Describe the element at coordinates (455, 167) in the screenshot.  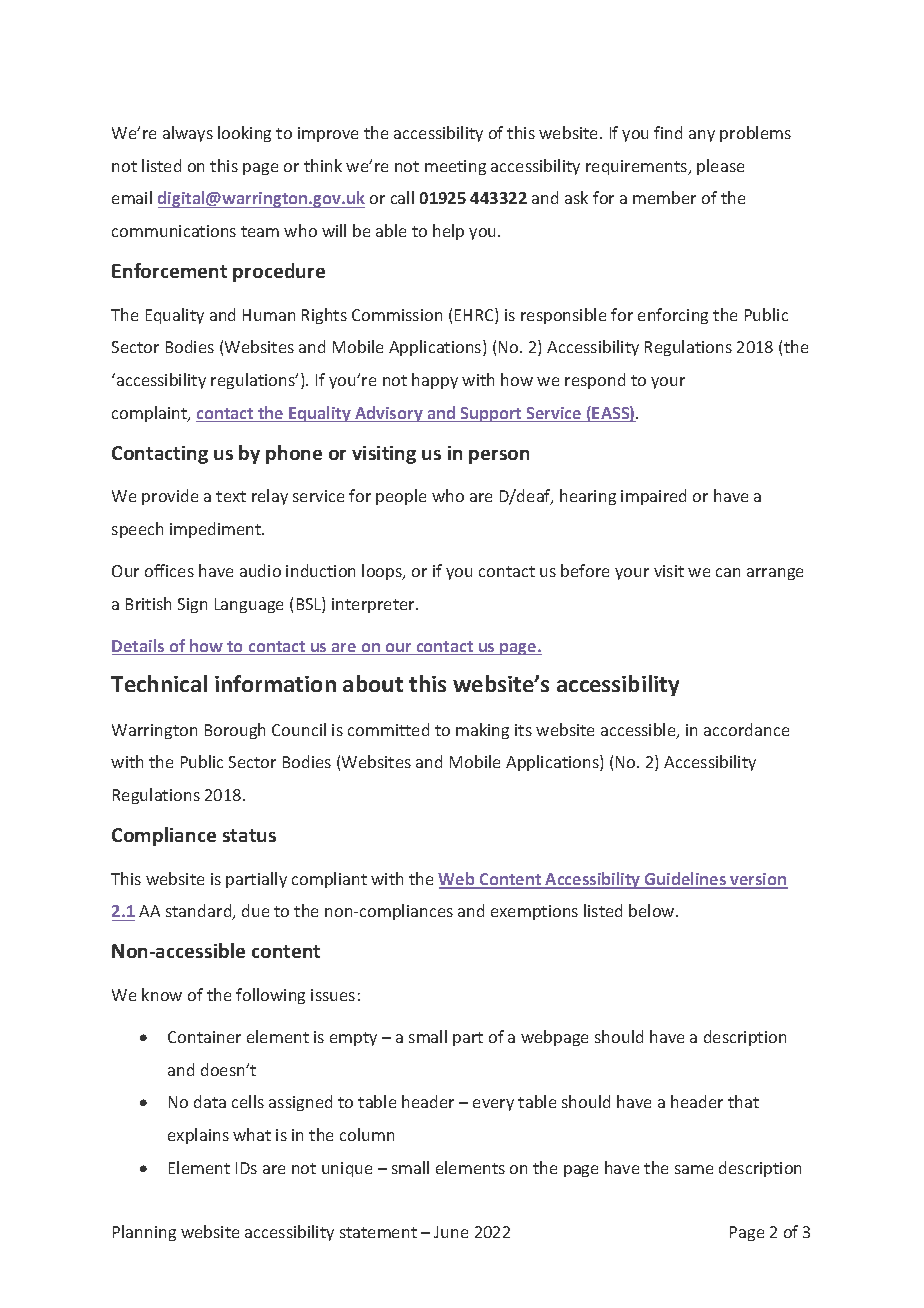
I see `meeting` at that location.
